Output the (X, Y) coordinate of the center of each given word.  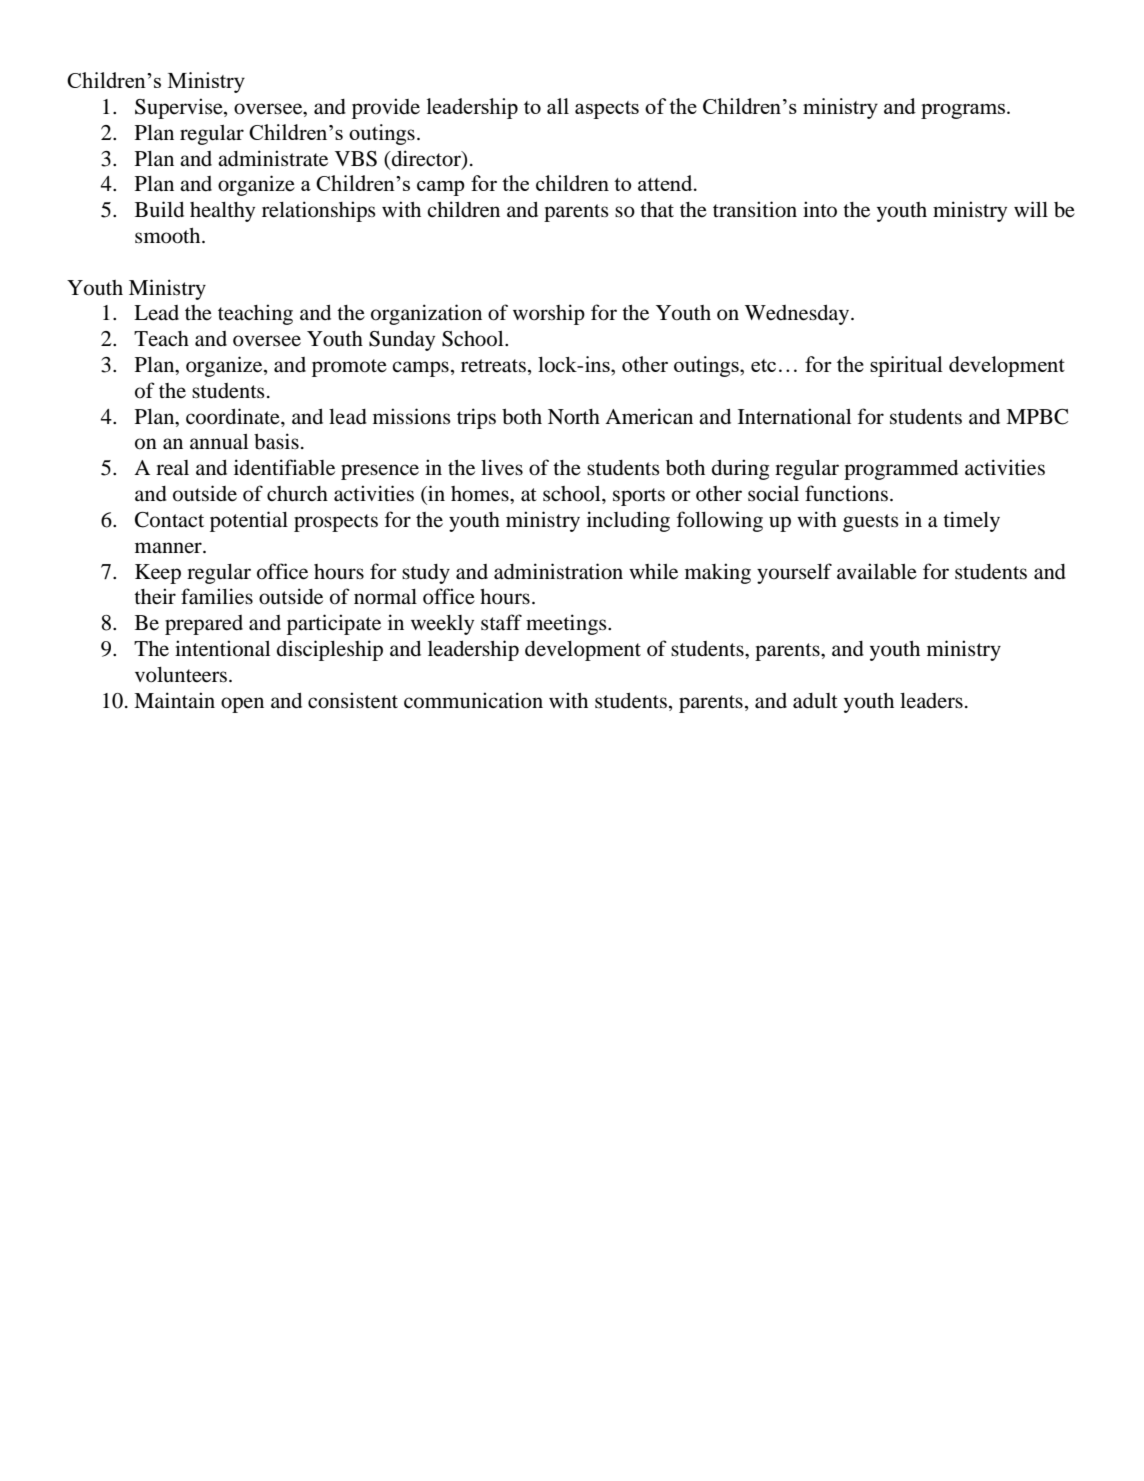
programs (964, 111)
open (242, 705)
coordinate (234, 416)
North (574, 417)
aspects (607, 110)
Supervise (180, 108)
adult (815, 701)
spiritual (906, 366)
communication (473, 700)
